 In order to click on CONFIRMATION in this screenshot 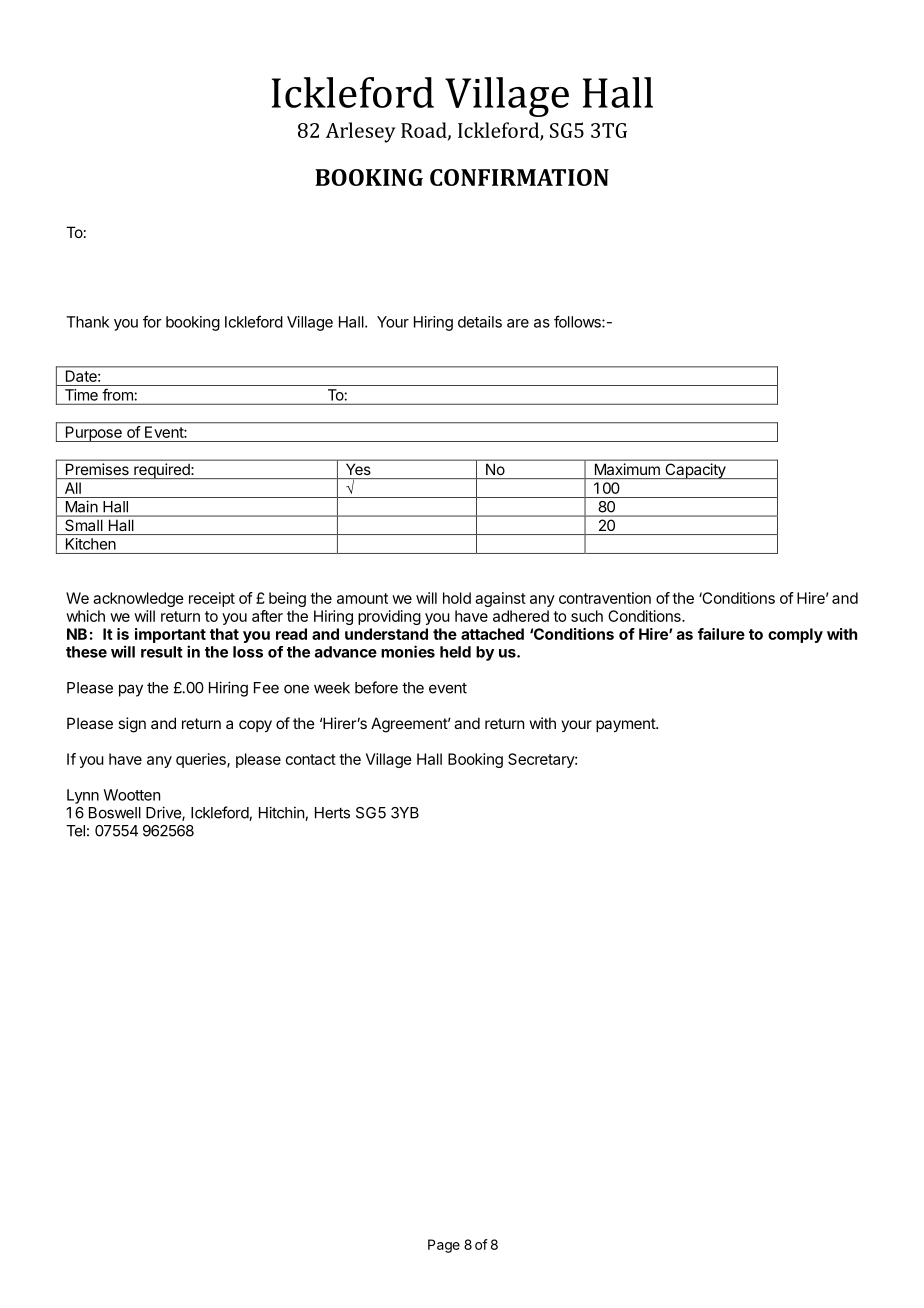, I will do `click(519, 177)`.
